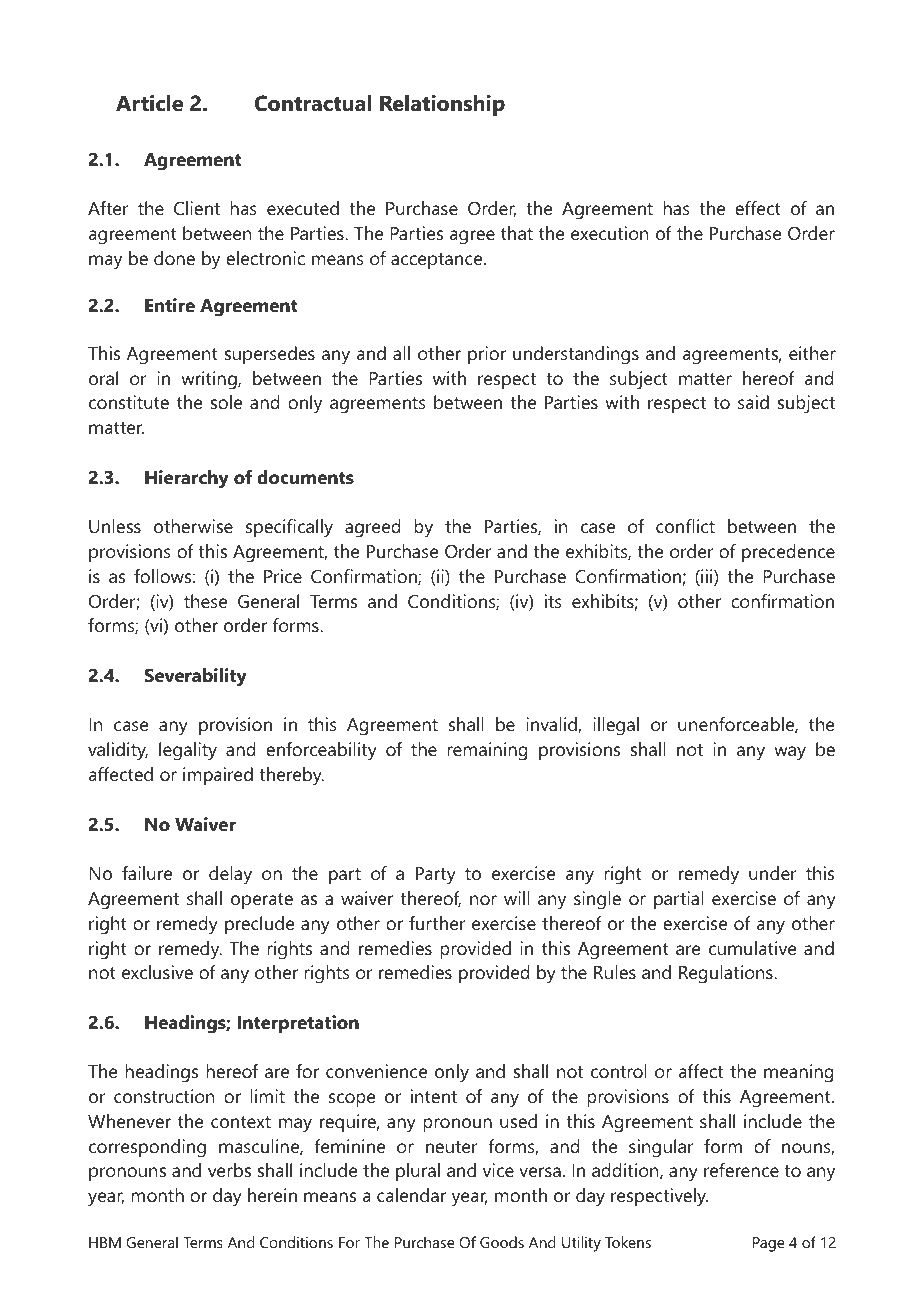 Image resolution: width=924 pixels, height=1308 pixels. What do you see at coordinates (196, 677) in the page?
I see `Severability` at bounding box center [196, 677].
